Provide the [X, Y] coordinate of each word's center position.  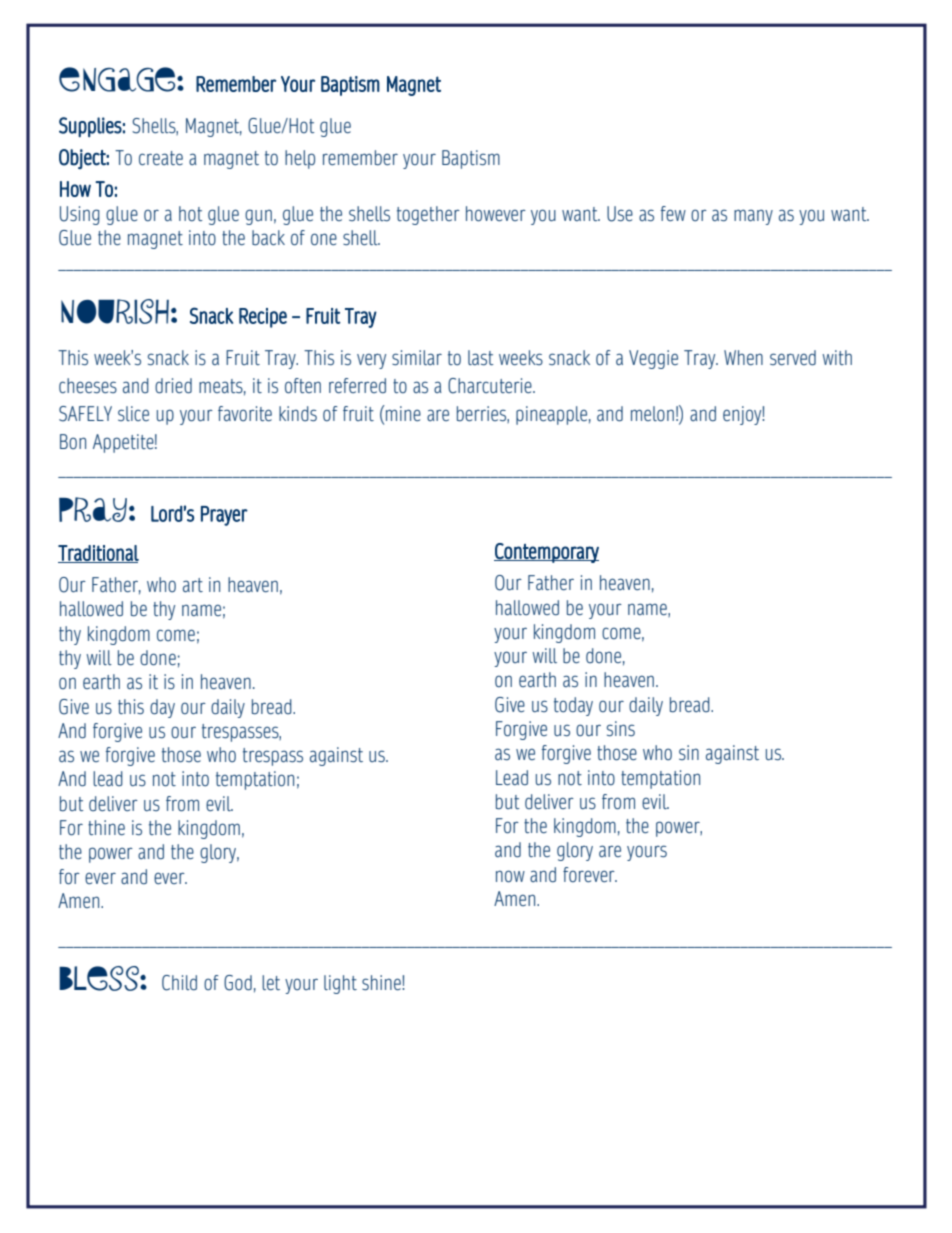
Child [179, 983]
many [753, 217]
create [161, 158]
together [428, 215]
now [510, 876]
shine [382, 982]
